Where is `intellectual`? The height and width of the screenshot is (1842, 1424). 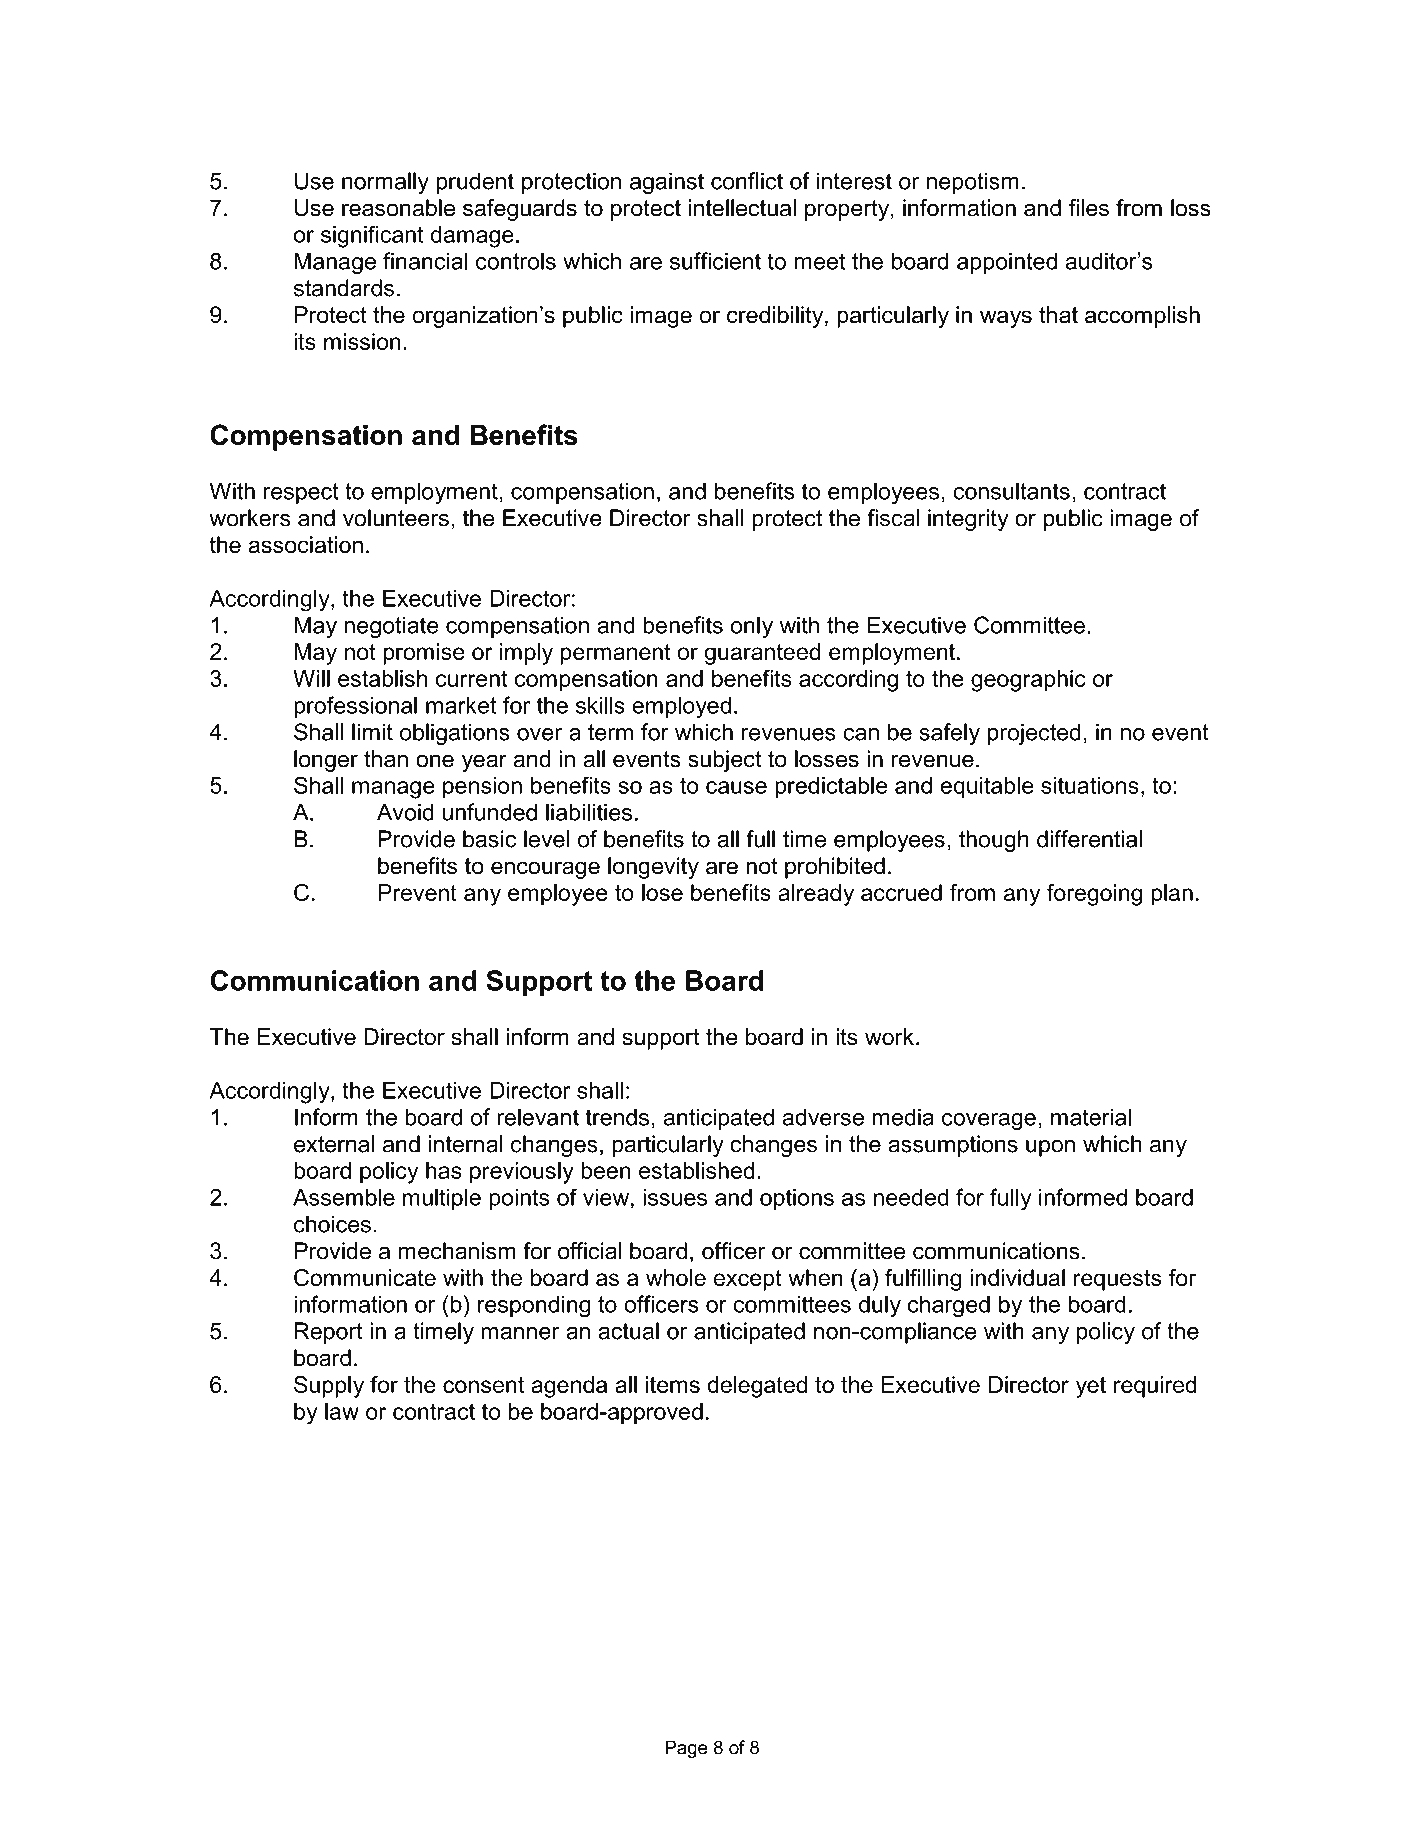
intellectual is located at coordinates (742, 208).
